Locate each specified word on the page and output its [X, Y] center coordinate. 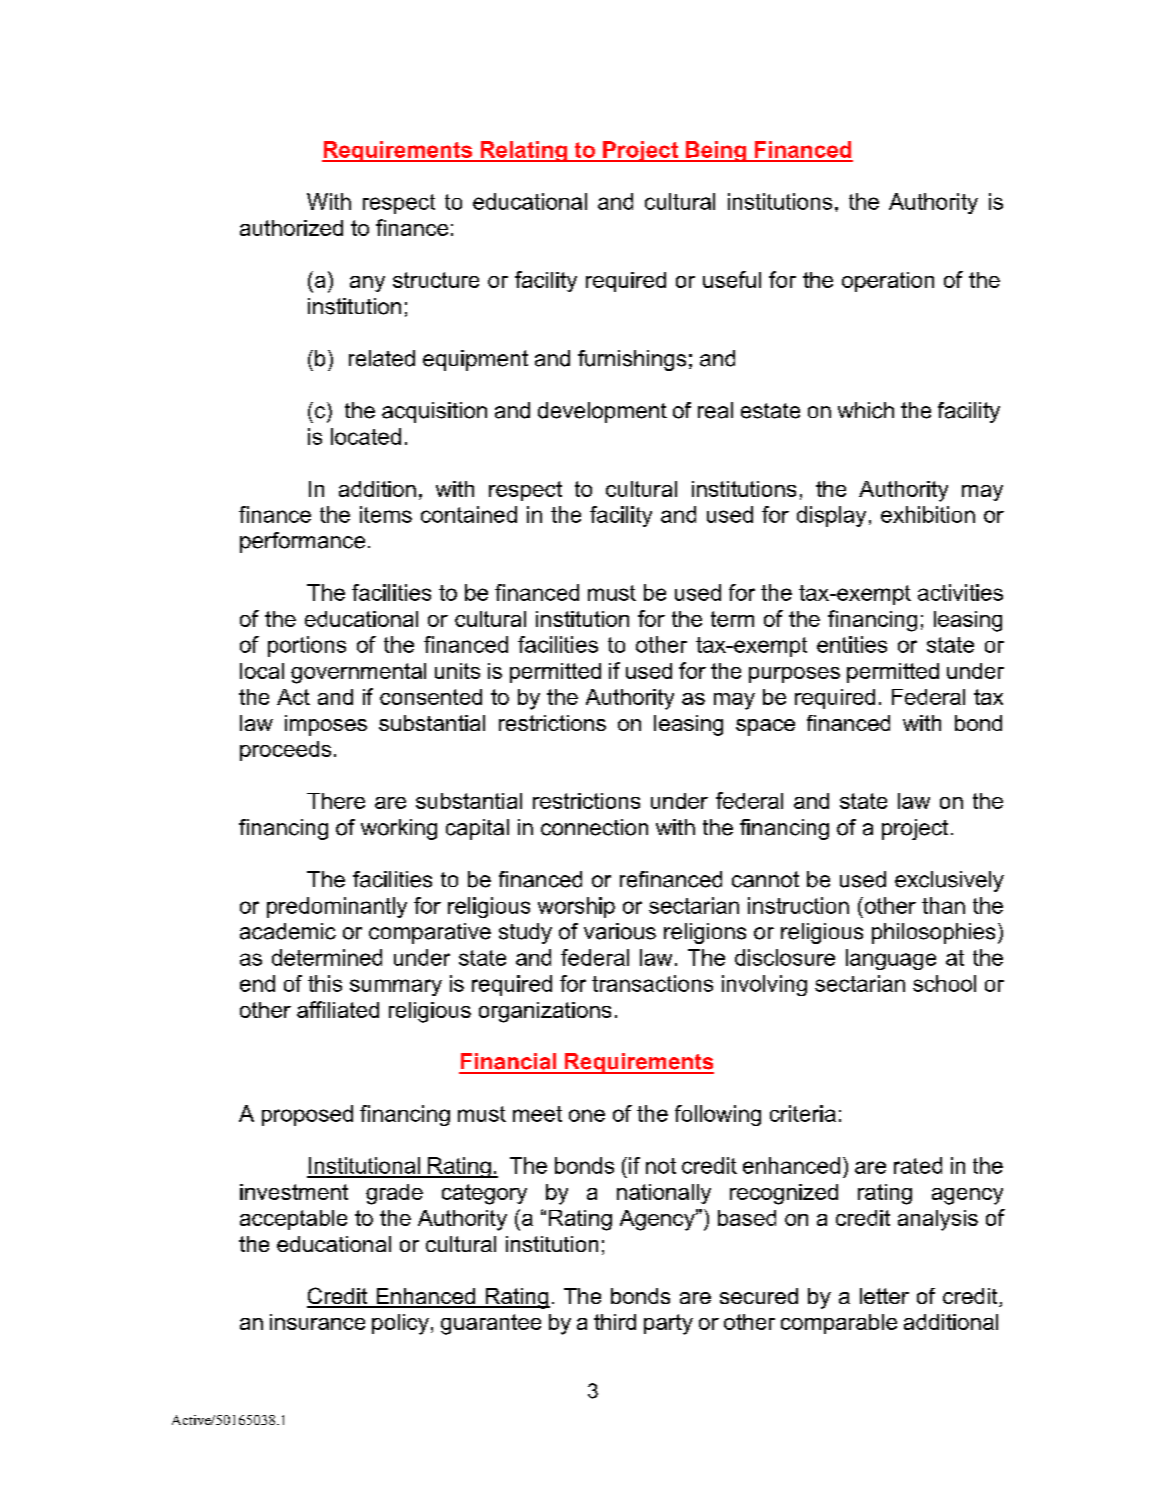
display [831, 516]
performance [302, 542]
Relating [523, 151]
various [620, 931]
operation [888, 282]
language [891, 959]
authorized [291, 228]
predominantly [337, 907]
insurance [317, 1322]
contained [469, 514]
